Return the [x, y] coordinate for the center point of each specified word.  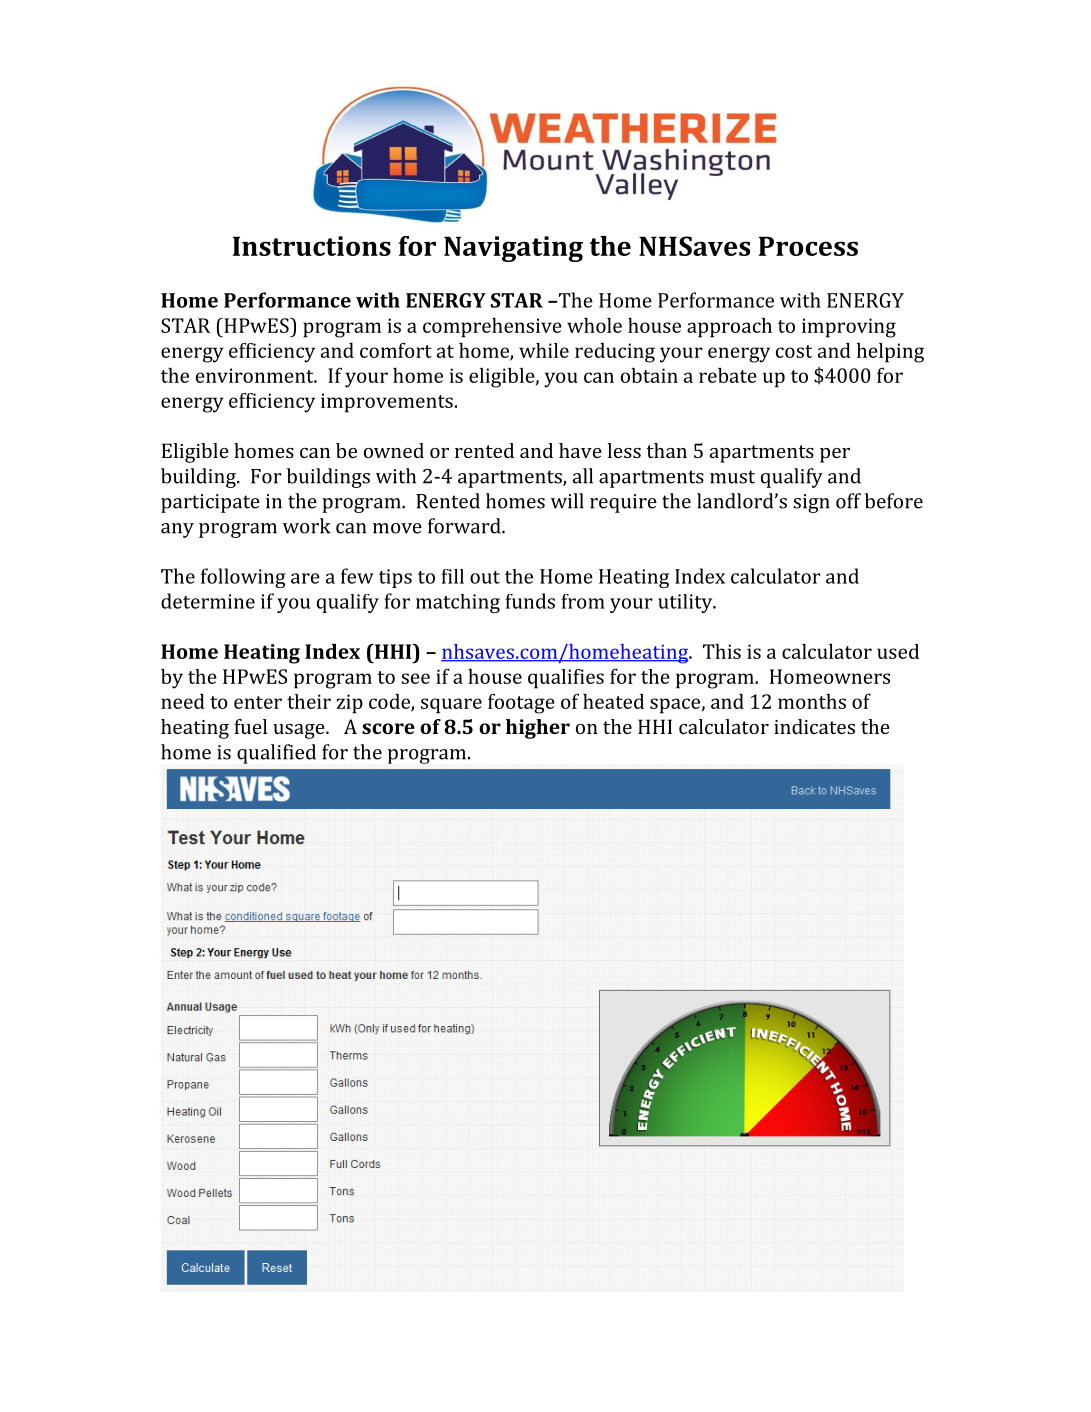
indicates [814, 726]
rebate [728, 375]
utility [686, 603]
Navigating [513, 249]
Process [808, 246]
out [485, 577]
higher [538, 729]
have [580, 450]
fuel [250, 726]
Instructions [312, 246]
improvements [387, 403]
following [243, 578]
